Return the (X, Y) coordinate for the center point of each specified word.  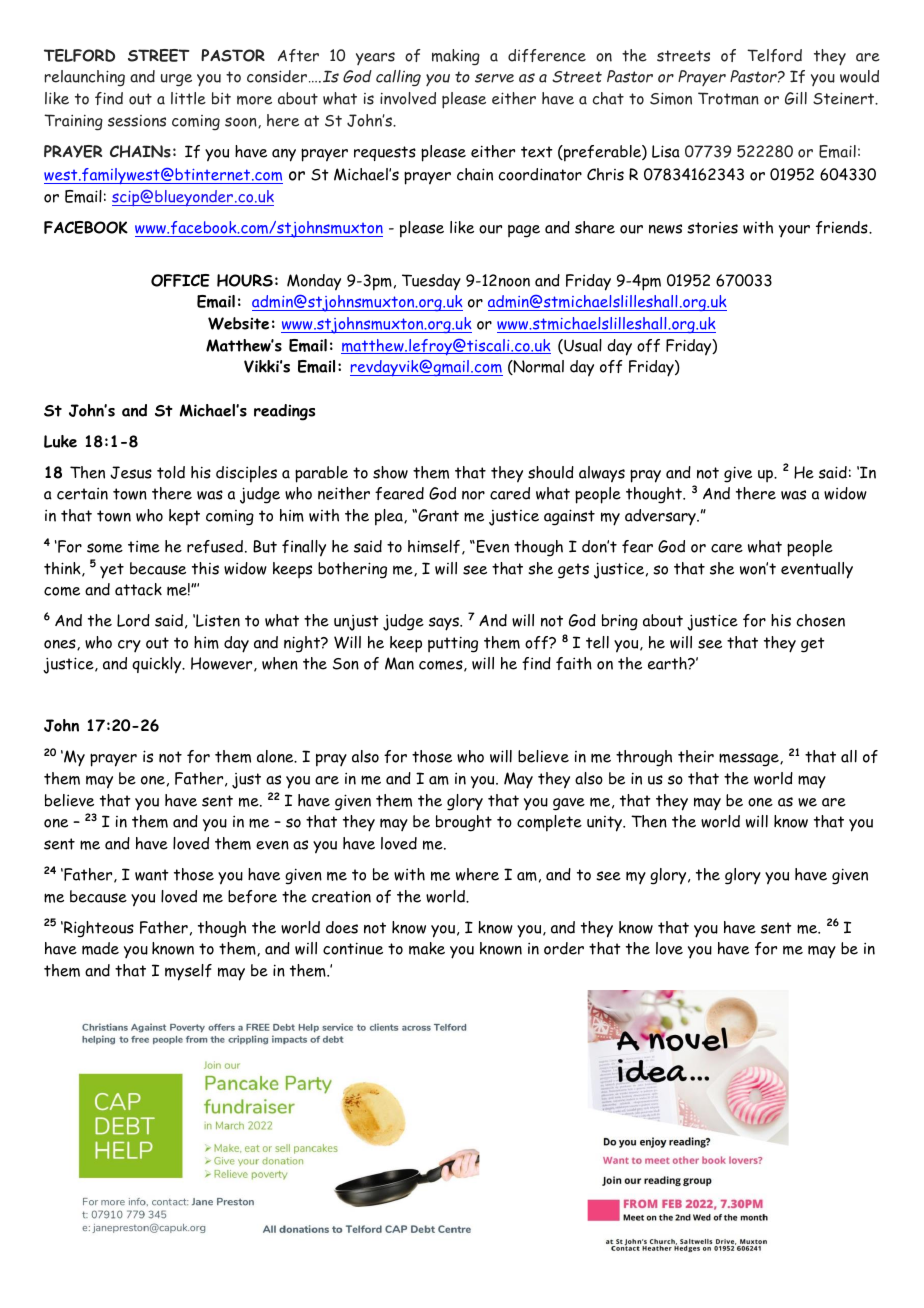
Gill (796, 98)
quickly (158, 665)
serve (494, 78)
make (427, 948)
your (794, 231)
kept (184, 517)
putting (453, 644)
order (564, 948)
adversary (661, 517)
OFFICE (180, 280)
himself (434, 546)
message (750, 760)
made (100, 948)
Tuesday (431, 282)
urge (176, 80)
